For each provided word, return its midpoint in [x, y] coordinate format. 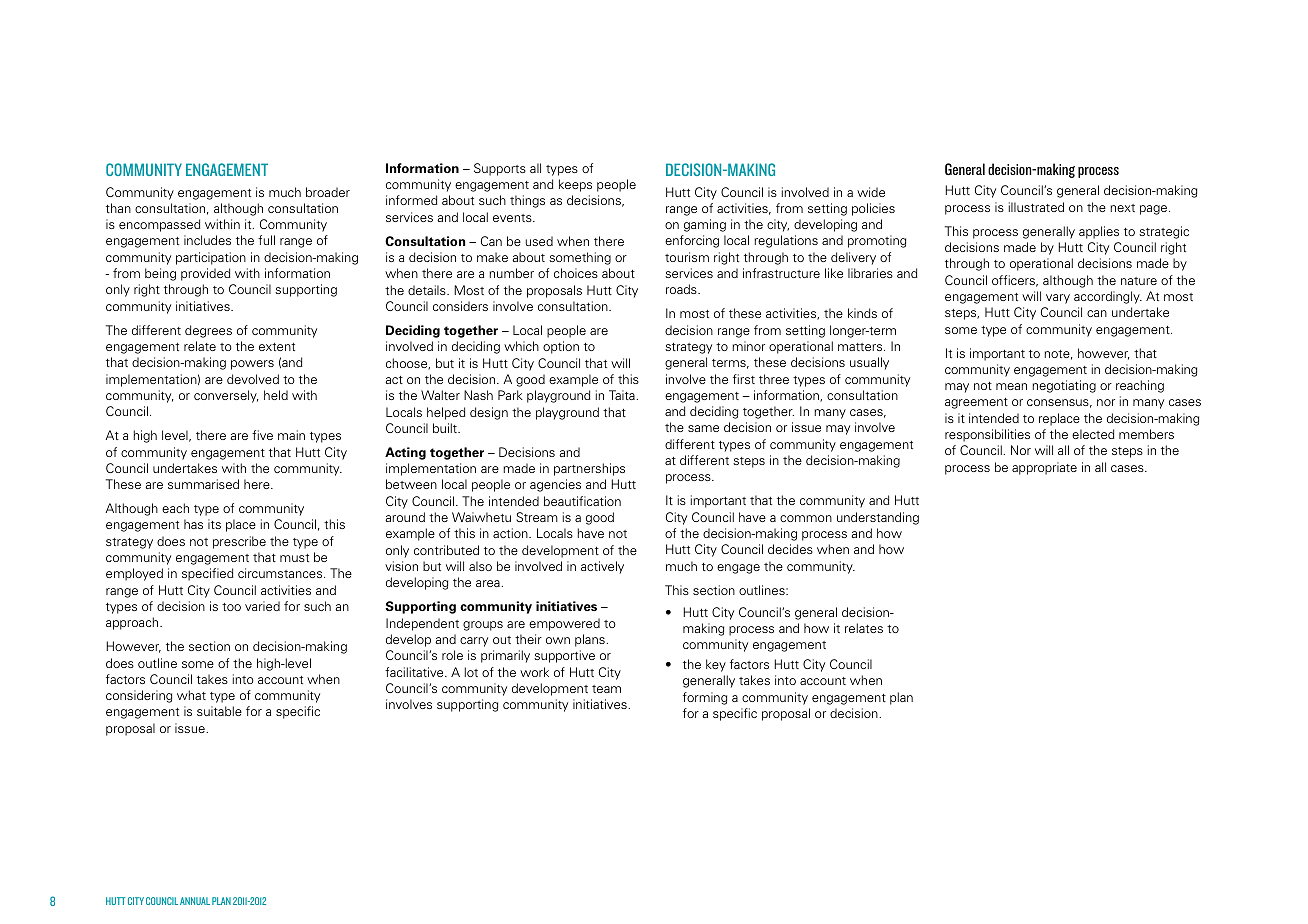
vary [1058, 299]
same [703, 428]
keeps [575, 185]
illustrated [1036, 207]
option [561, 347]
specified [208, 574]
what [191, 695]
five [262, 435]
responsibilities [987, 435]
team [606, 689]
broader [328, 192]
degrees [208, 331]
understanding [878, 518]
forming [705, 698]
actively [602, 567]
